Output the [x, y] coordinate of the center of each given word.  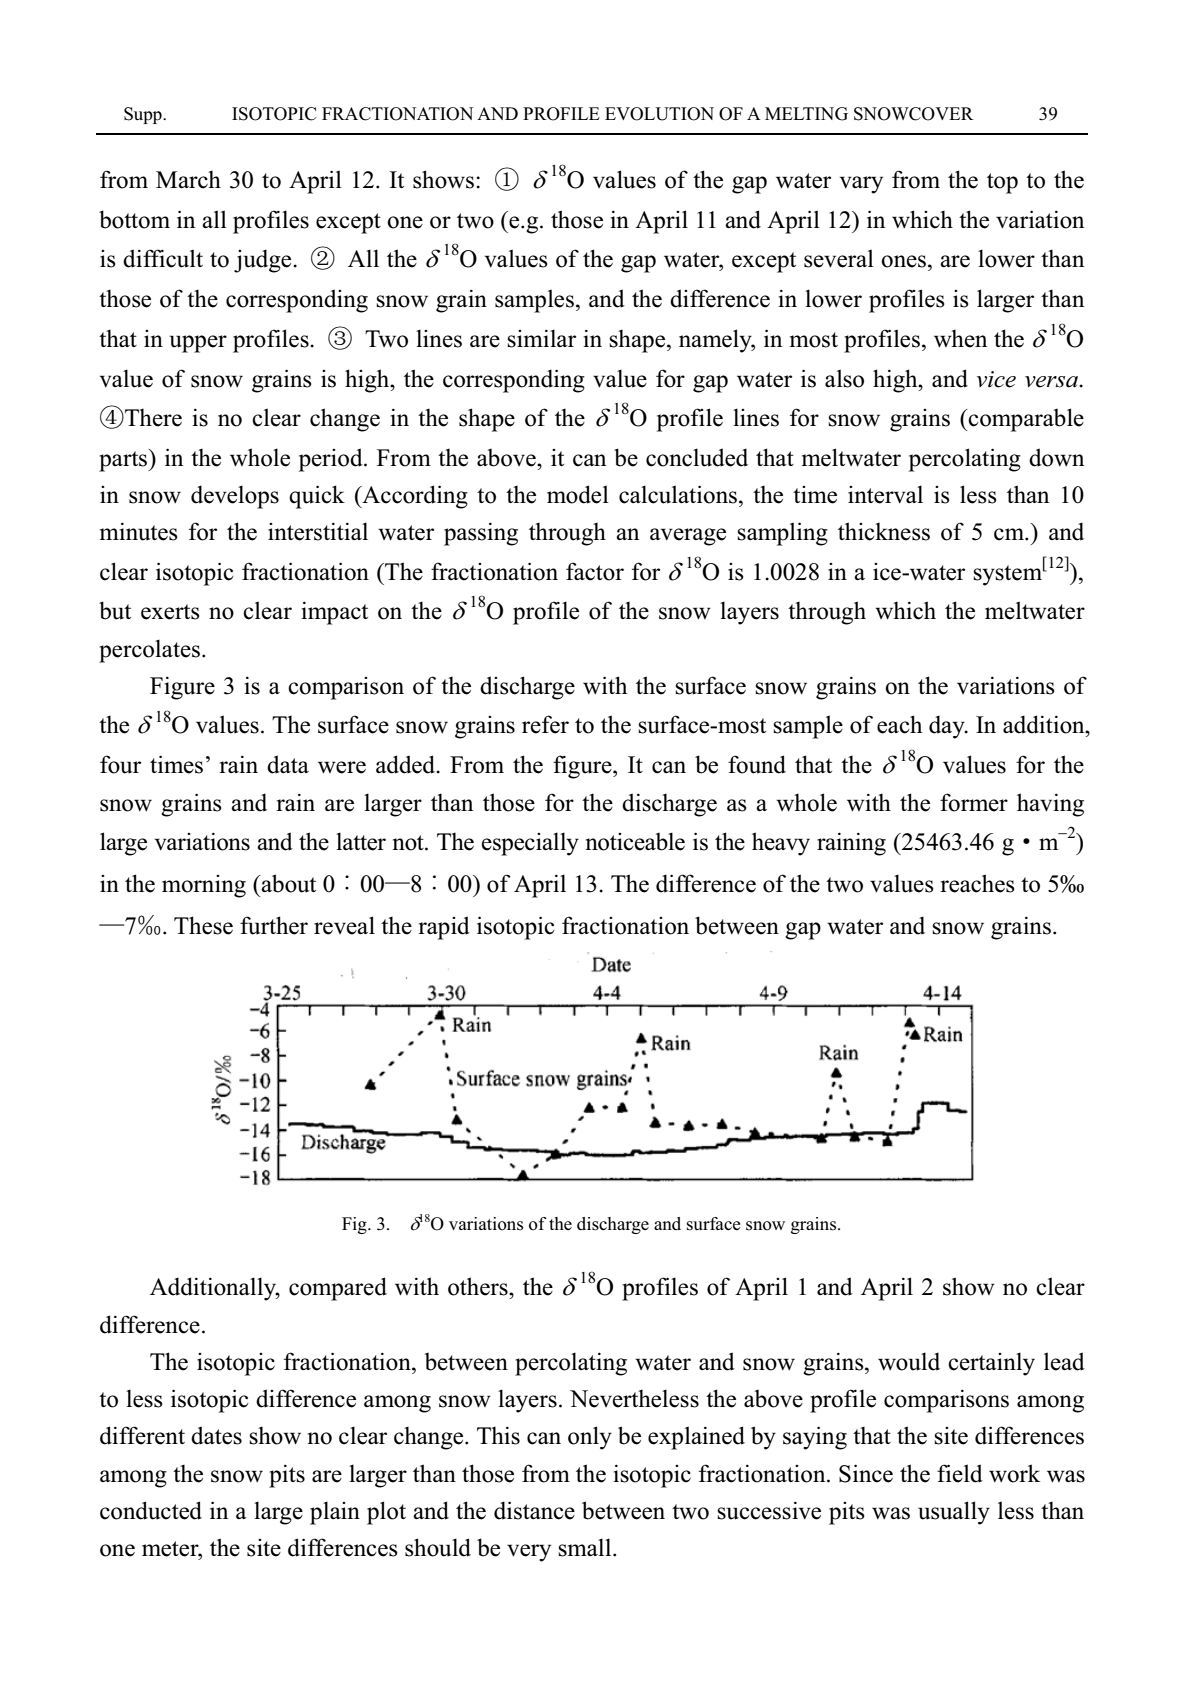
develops [235, 497]
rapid [444, 928]
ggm [1030, 847]
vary [861, 185]
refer [545, 724]
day [948, 727]
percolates [149, 651]
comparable [1025, 420]
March [188, 179]
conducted [151, 1510]
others [479, 1286]
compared [338, 1289]
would [909, 1361]
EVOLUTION [659, 114]
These [203, 925]
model [578, 494]
